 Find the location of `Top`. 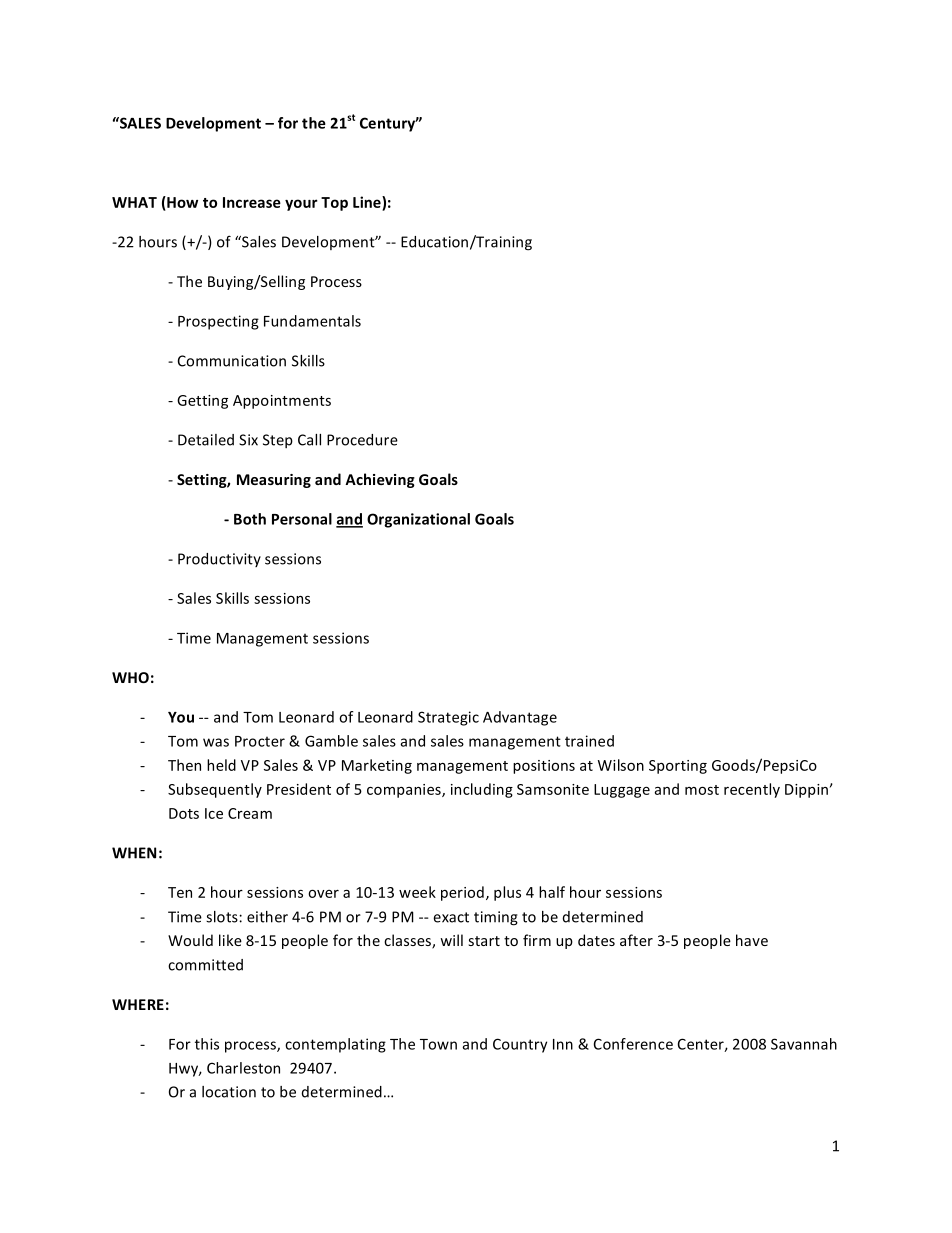

Top is located at coordinates (334, 204).
